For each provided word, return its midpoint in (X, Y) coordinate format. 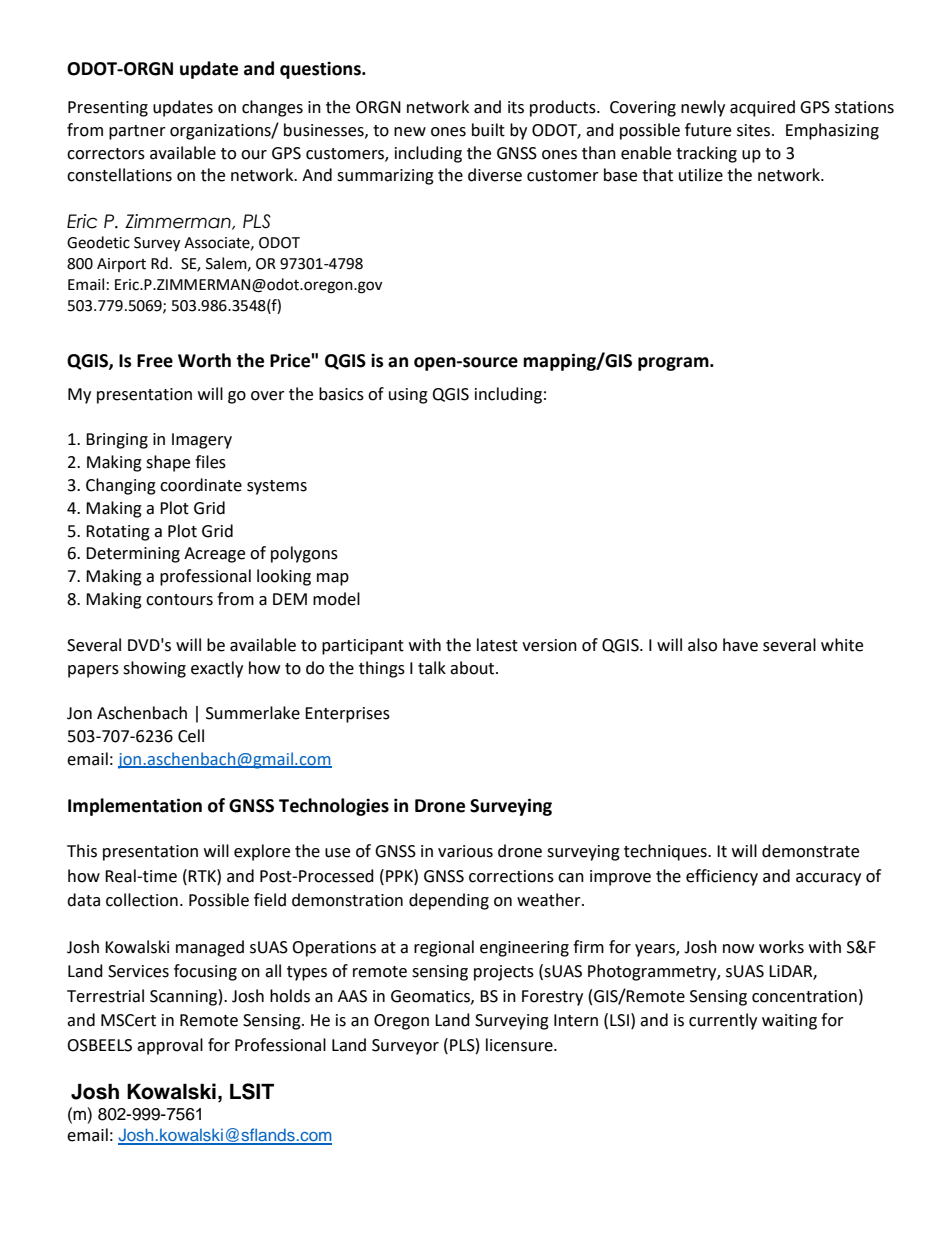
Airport (121, 265)
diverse (495, 175)
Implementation (135, 807)
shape (168, 463)
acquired (762, 108)
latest (497, 645)
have (740, 645)
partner (137, 132)
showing (154, 669)
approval (170, 1046)
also (702, 645)
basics (341, 394)
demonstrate (810, 851)
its (516, 107)
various (465, 851)
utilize (701, 175)
